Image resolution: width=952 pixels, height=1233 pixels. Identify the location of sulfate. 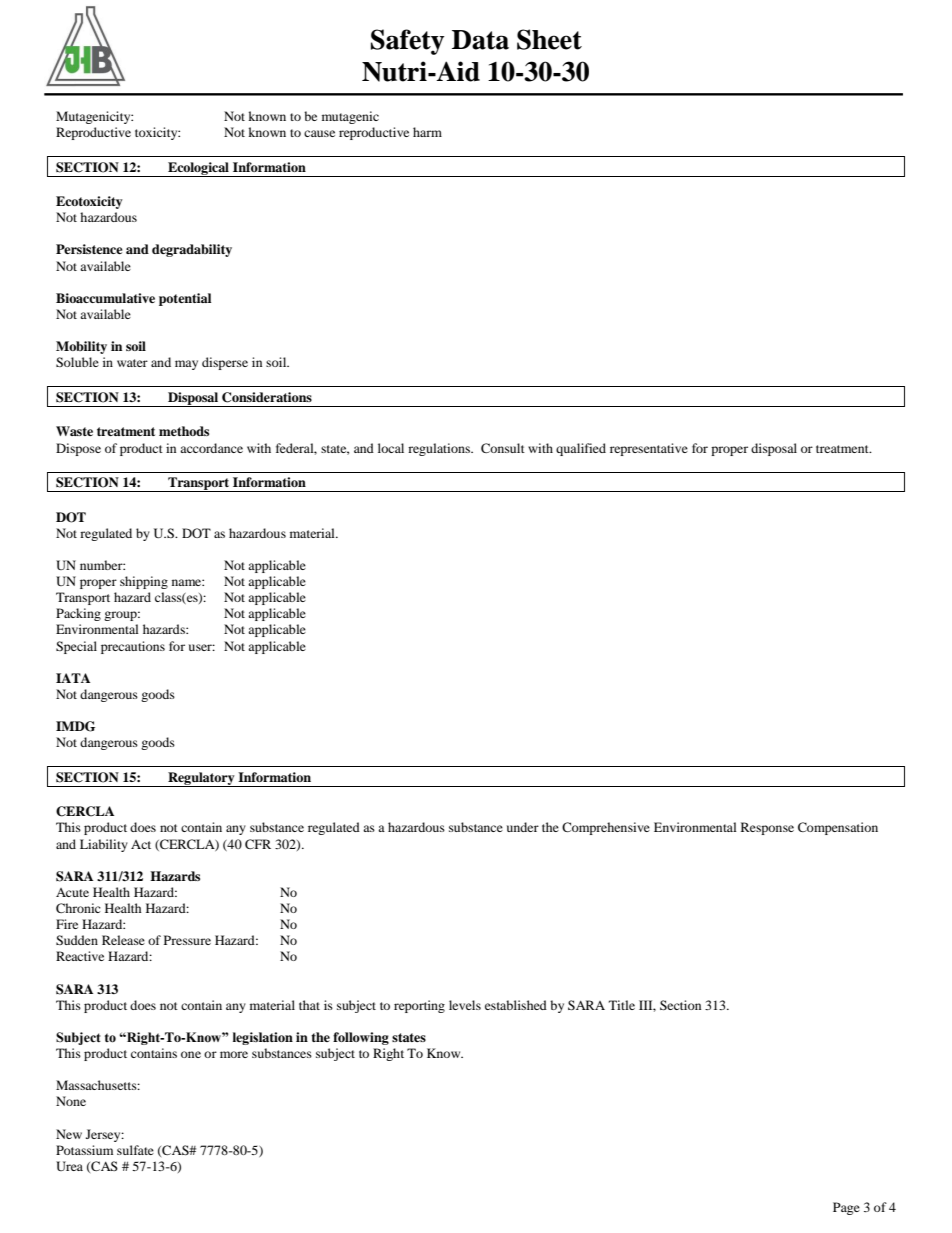
(135, 1150).
